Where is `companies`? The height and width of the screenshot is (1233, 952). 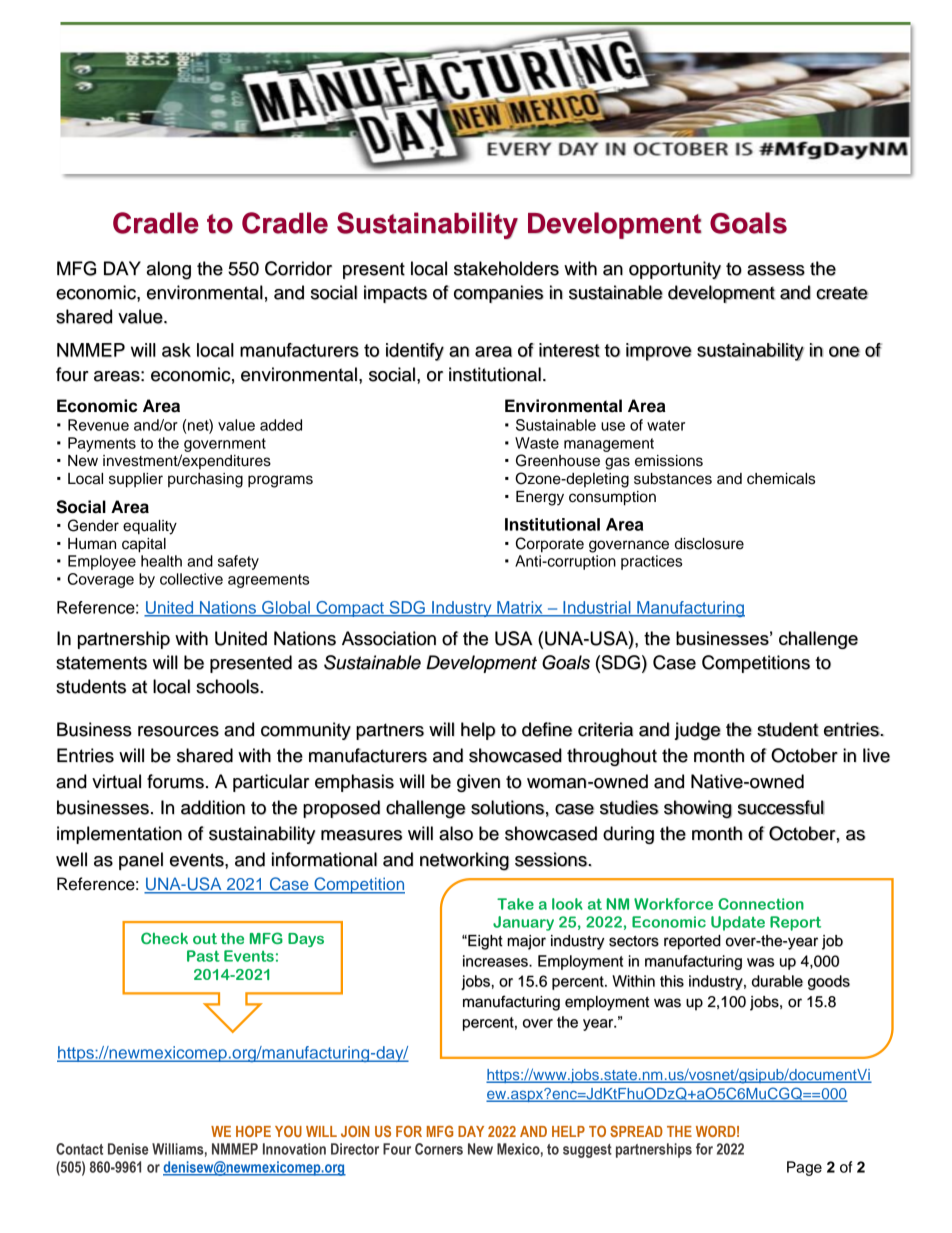
companies is located at coordinates (499, 294).
